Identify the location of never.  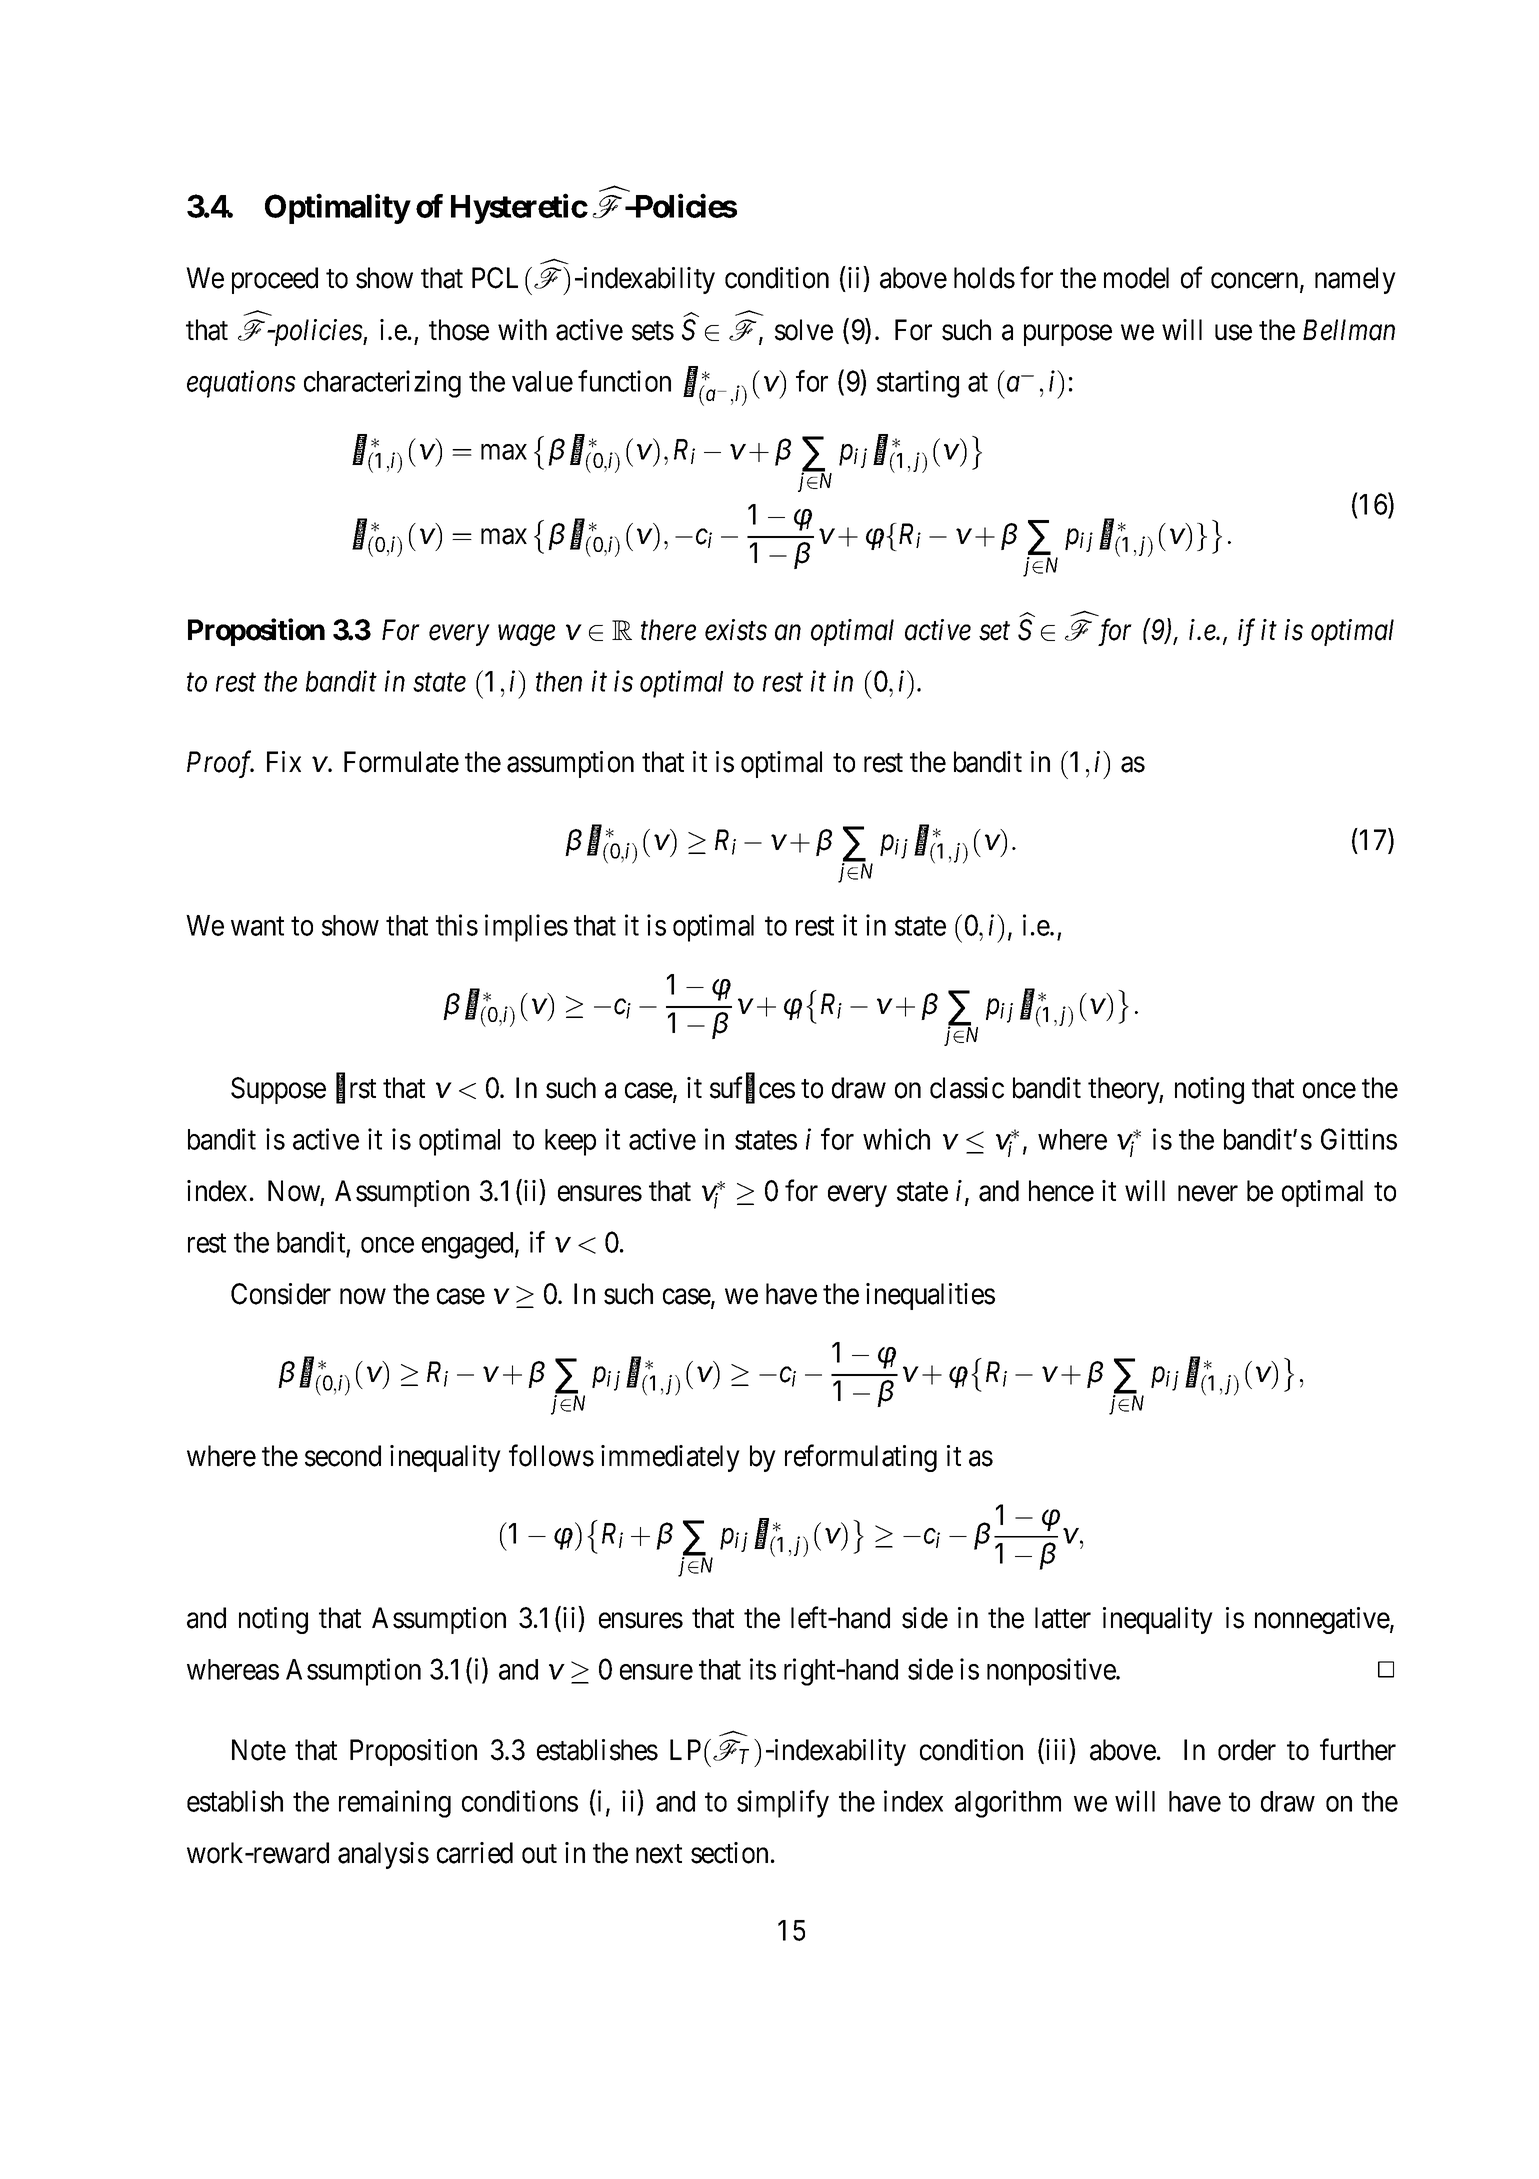
(1208, 1194).
